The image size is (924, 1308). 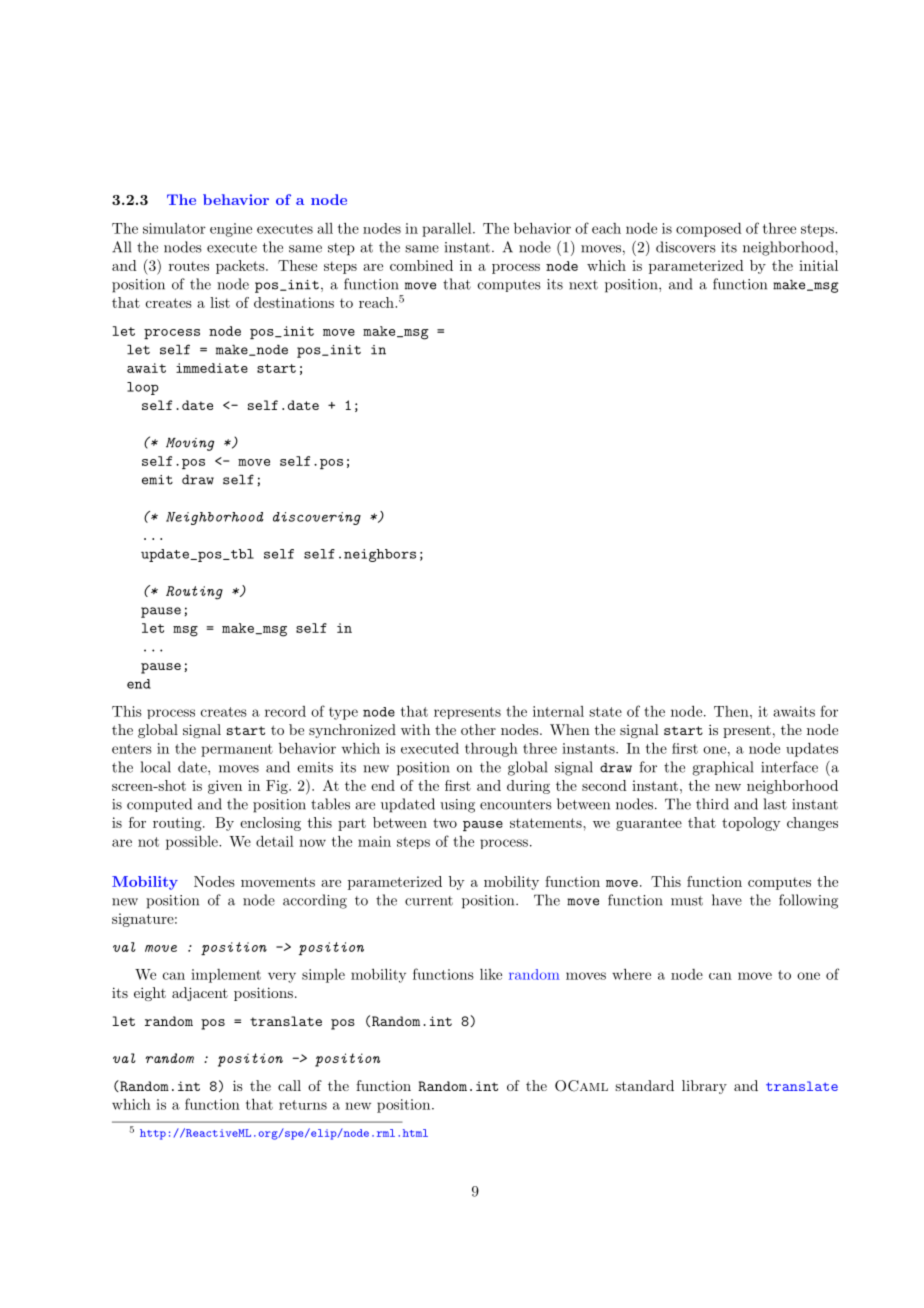 What do you see at coordinates (285, 711) in the screenshot?
I see `record` at bounding box center [285, 711].
